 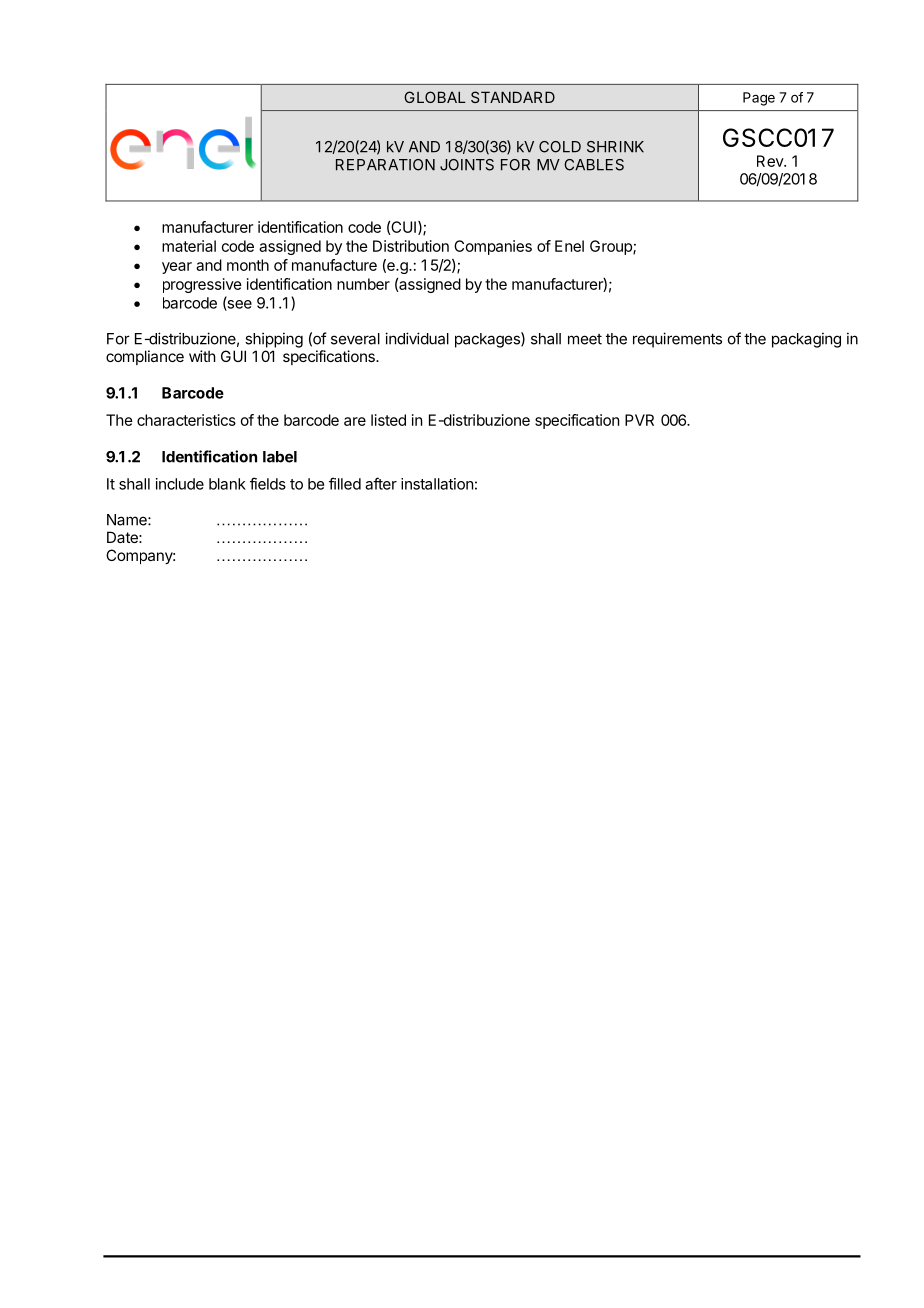 What do you see at coordinates (388, 420) in the screenshot?
I see `listed` at bounding box center [388, 420].
